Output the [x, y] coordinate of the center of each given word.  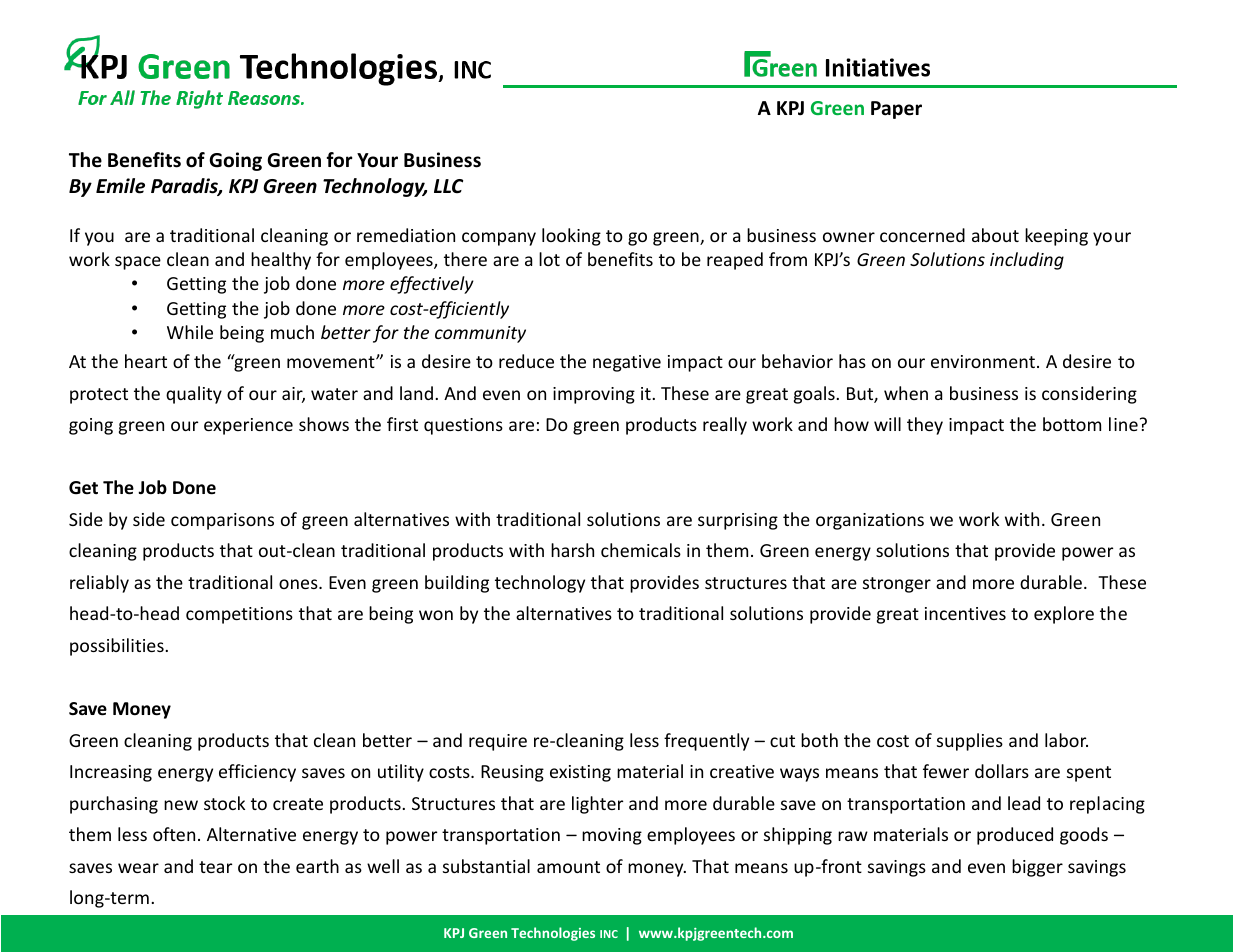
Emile [120, 186]
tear [215, 867]
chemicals [641, 550]
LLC [448, 186]
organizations [870, 521]
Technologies [553, 934]
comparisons [222, 521]
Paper [896, 110]
